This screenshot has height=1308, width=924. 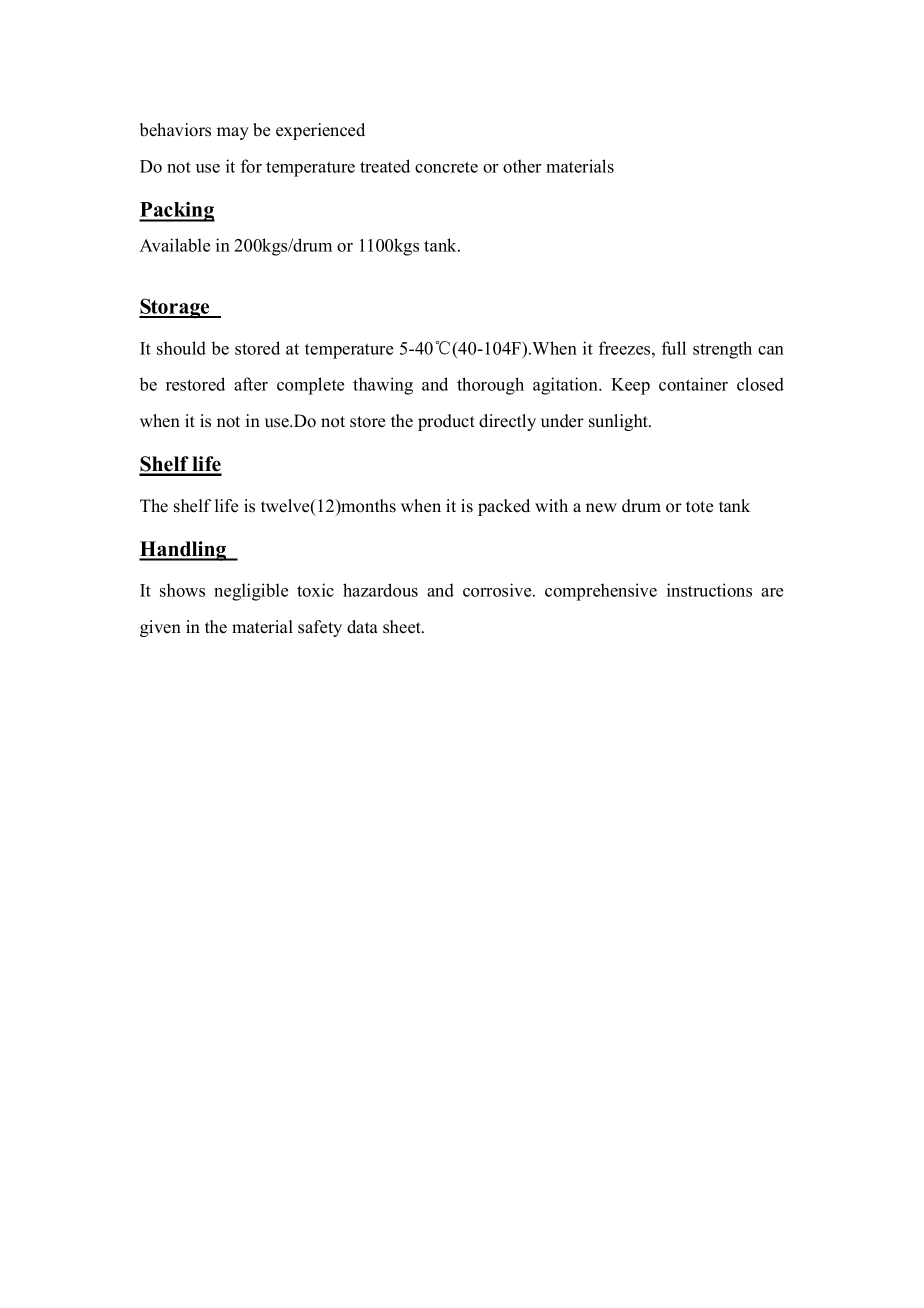 What do you see at coordinates (446, 167) in the screenshot?
I see `concrete` at bounding box center [446, 167].
